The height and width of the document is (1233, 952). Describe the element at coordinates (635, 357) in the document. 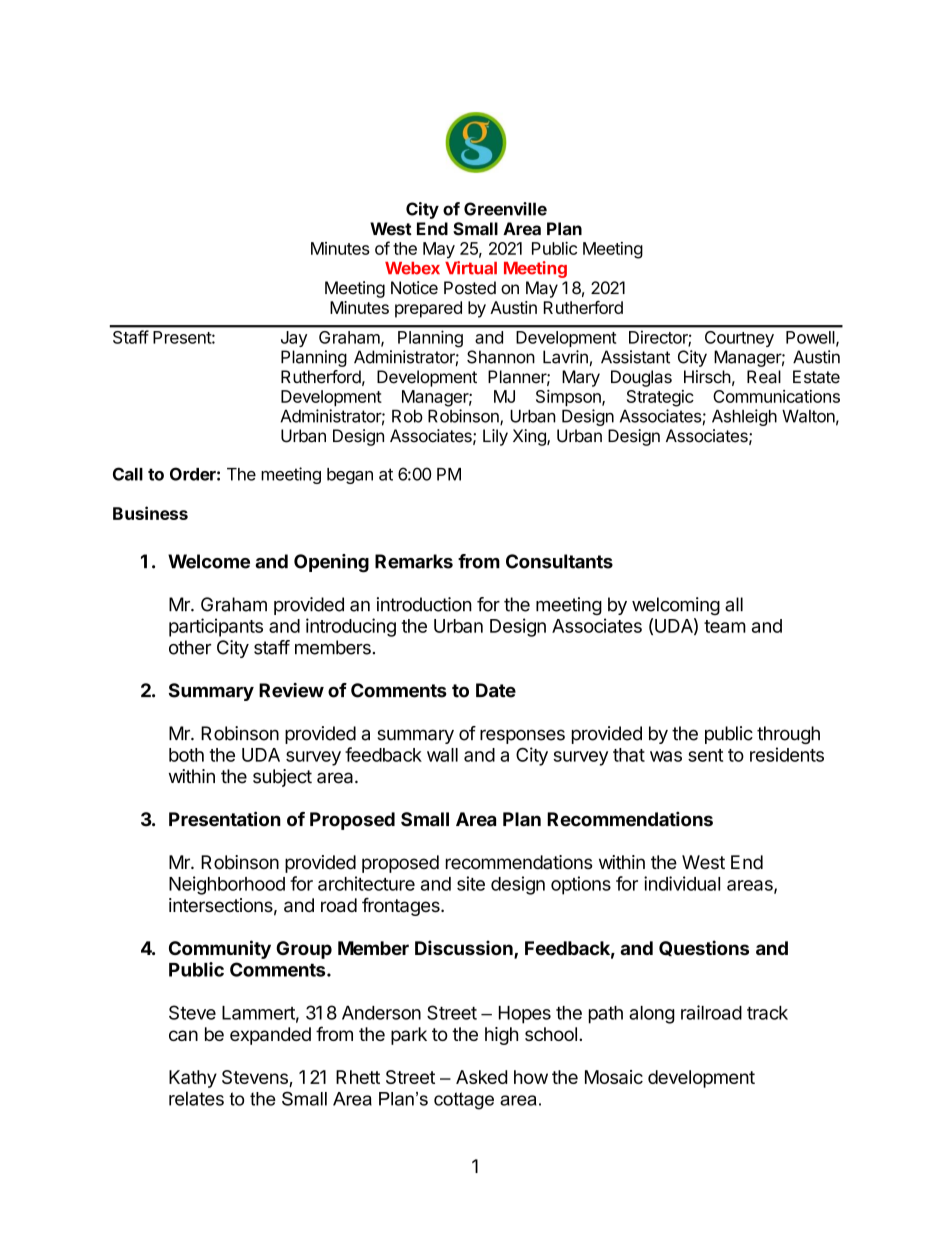

I see `Assistant` at that location.
